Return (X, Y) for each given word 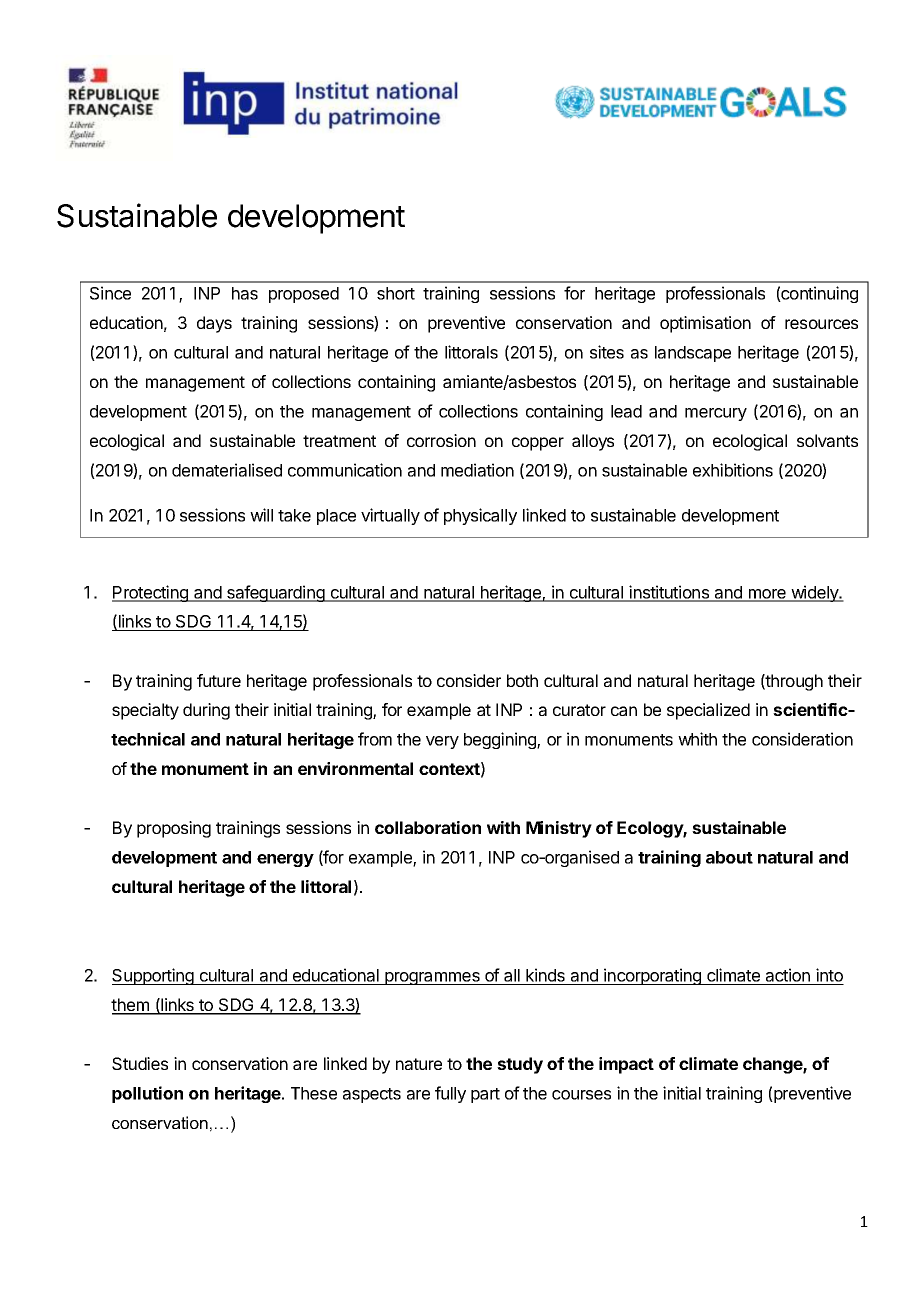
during (206, 711)
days (214, 324)
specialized (708, 711)
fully (450, 1094)
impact (626, 1065)
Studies (140, 1063)
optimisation (705, 324)
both (522, 680)
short (396, 293)
